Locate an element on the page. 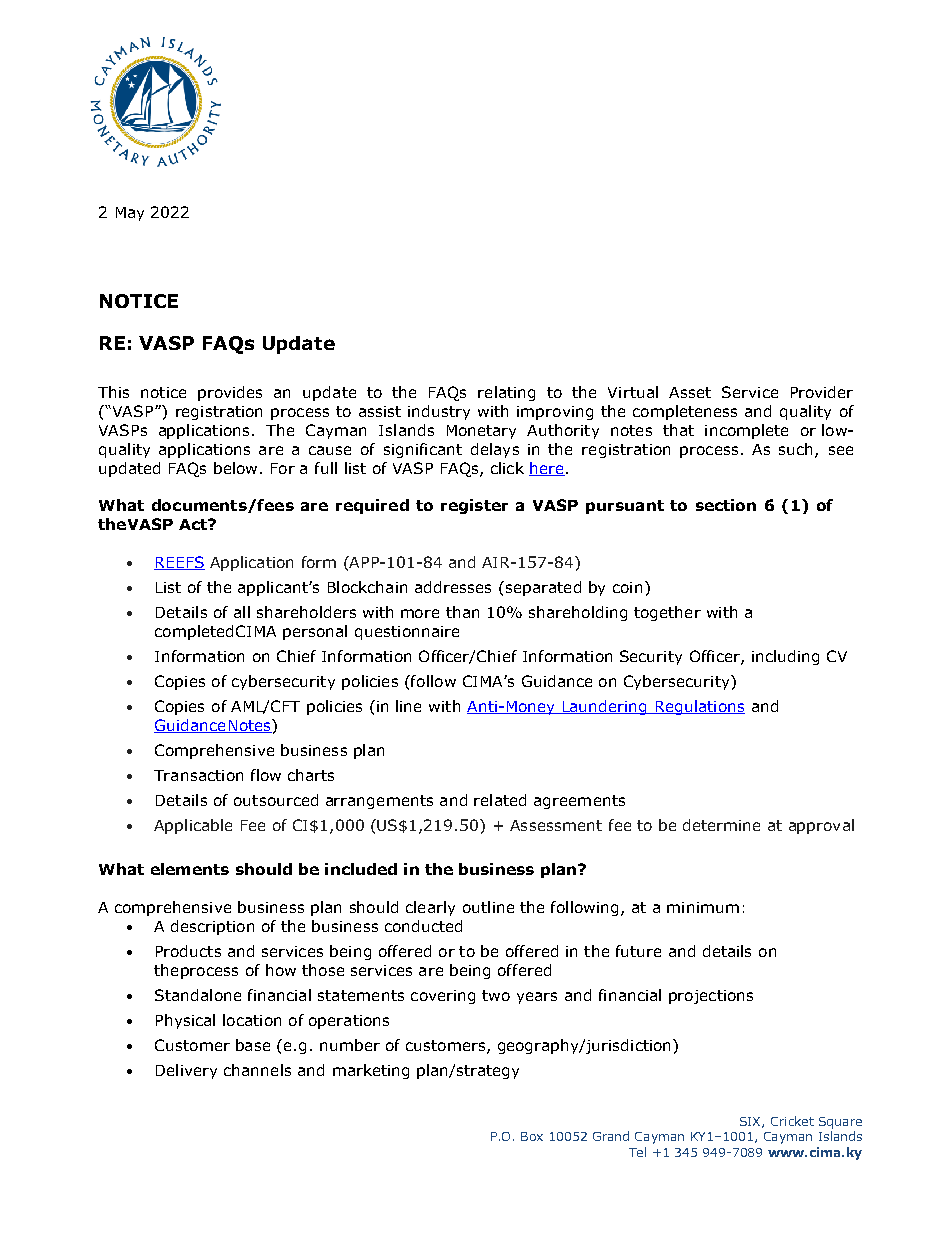 The image size is (952, 1233). relating is located at coordinates (506, 393).
